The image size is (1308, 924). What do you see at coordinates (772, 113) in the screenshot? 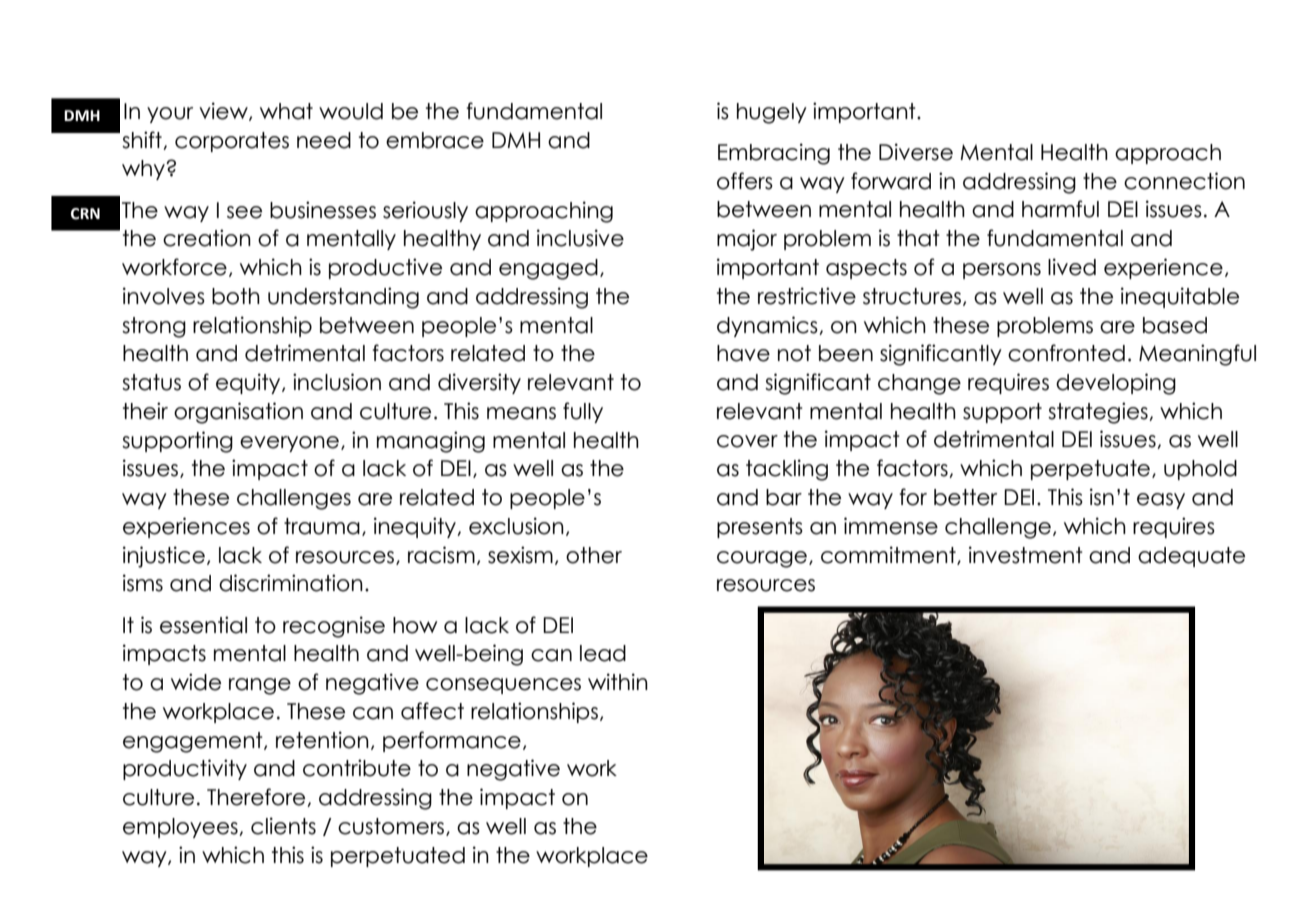
I see `hugely` at bounding box center [772, 113].
